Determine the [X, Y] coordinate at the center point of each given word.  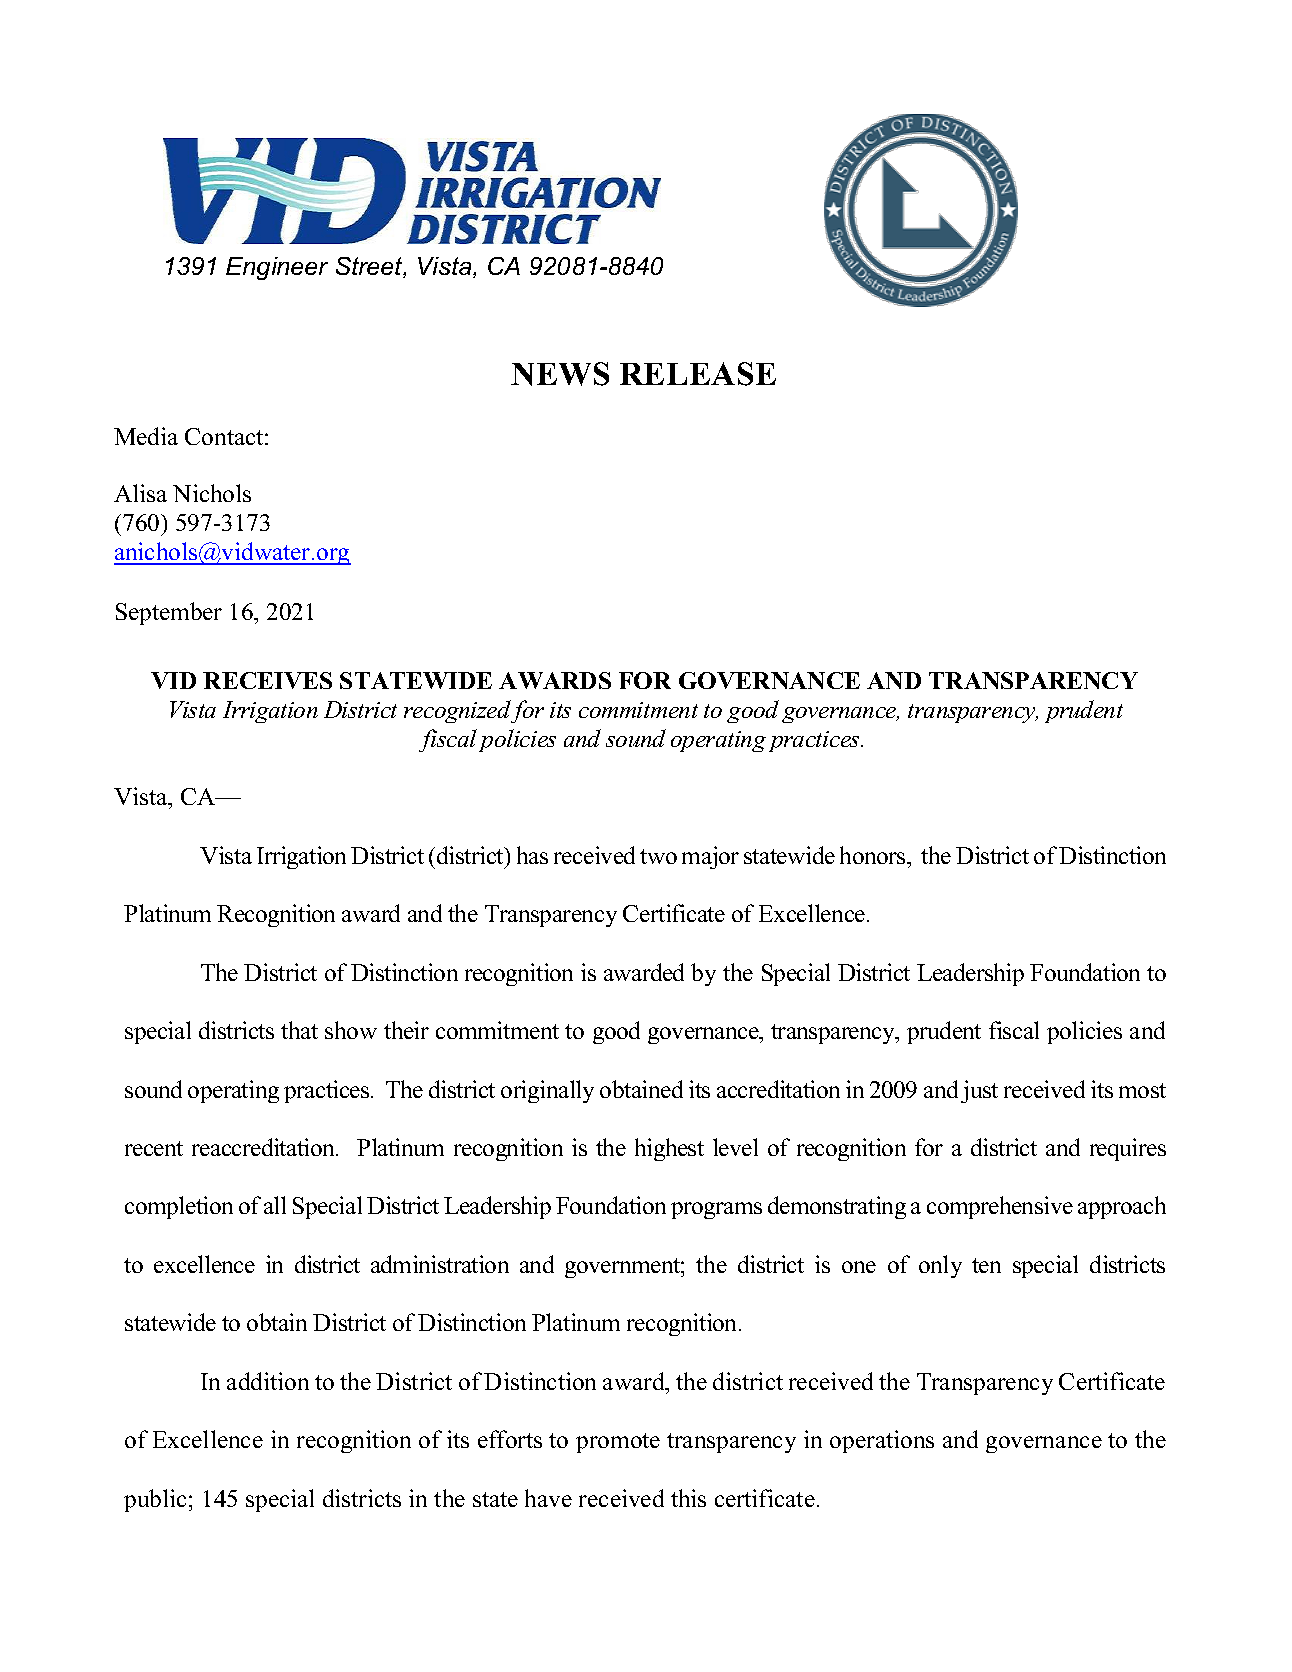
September [169, 613]
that [299, 1030]
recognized [459, 711]
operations [882, 1441]
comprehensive [1000, 1207]
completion [179, 1207]
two [658, 856]
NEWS [560, 374]
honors [874, 855]
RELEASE [698, 374]
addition [268, 1381]
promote [618, 1443]
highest [669, 1149]
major [710, 857]
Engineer [277, 268]
